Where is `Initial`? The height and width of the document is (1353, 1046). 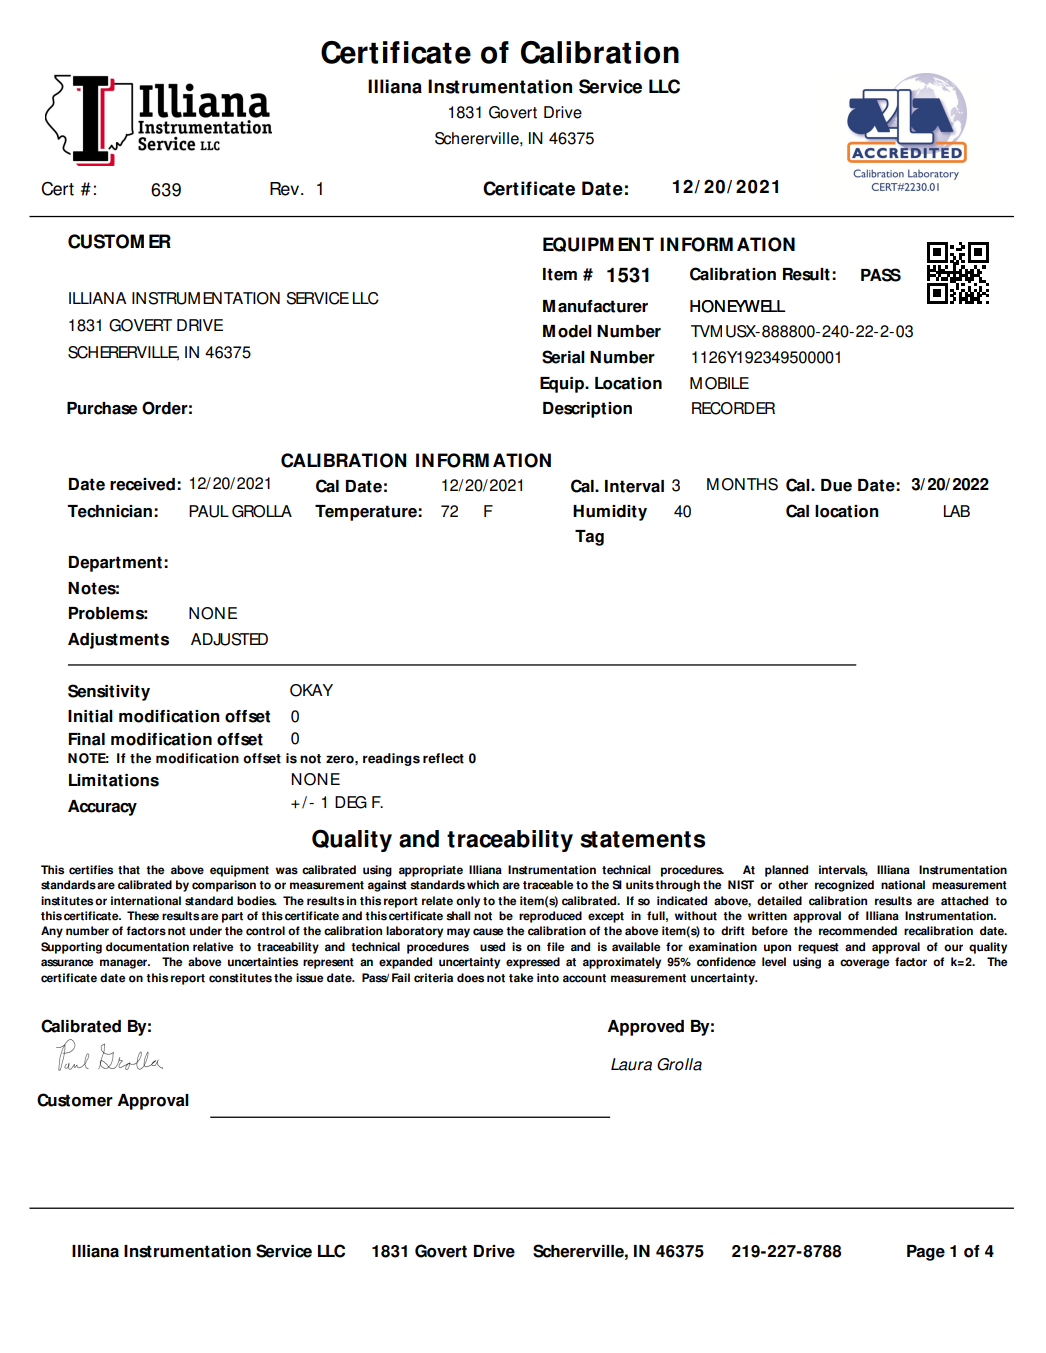 Initial is located at coordinates (90, 716).
